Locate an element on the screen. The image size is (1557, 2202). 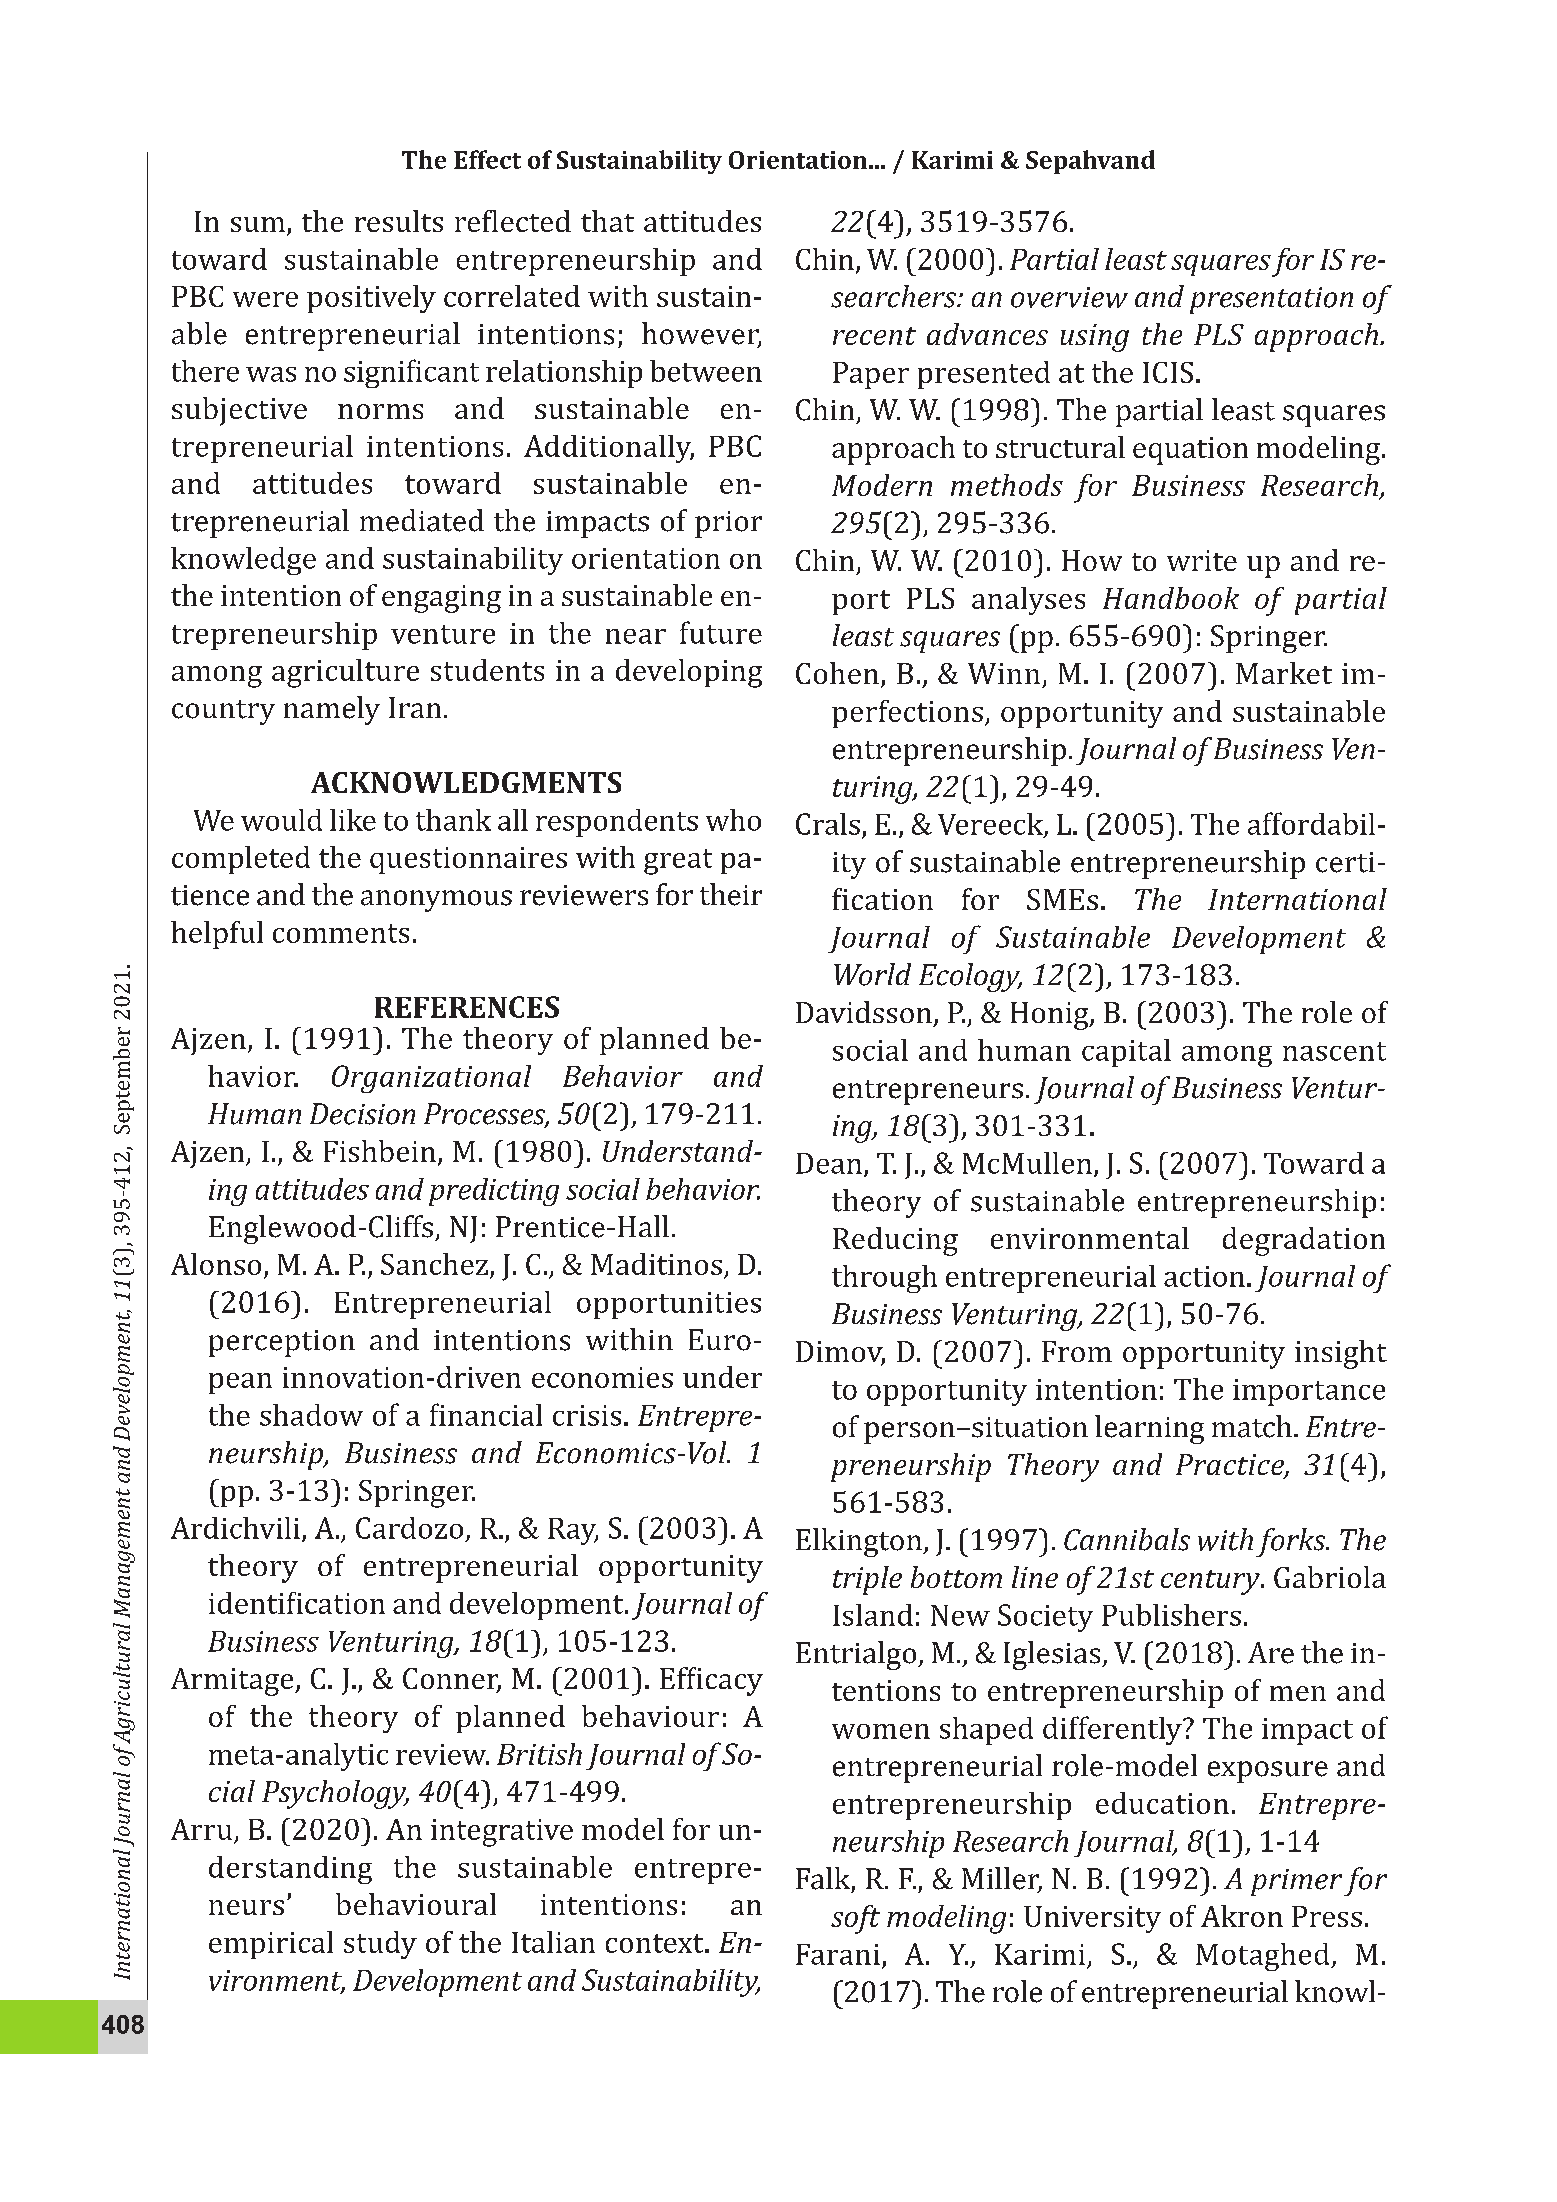
triple is located at coordinates (867, 1580).
